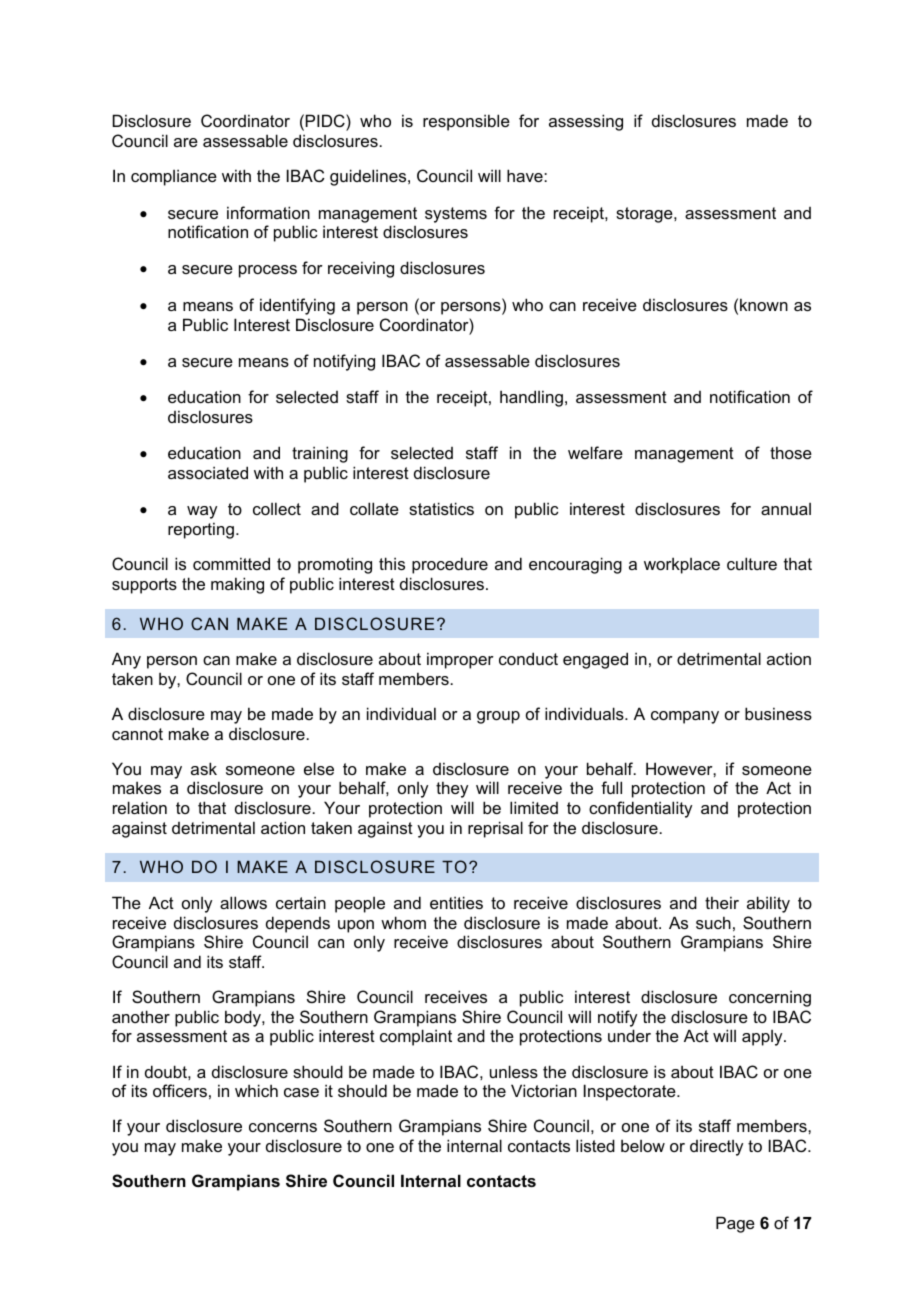 The image size is (924, 1308). I want to click on listed, so click(595, 1145).
